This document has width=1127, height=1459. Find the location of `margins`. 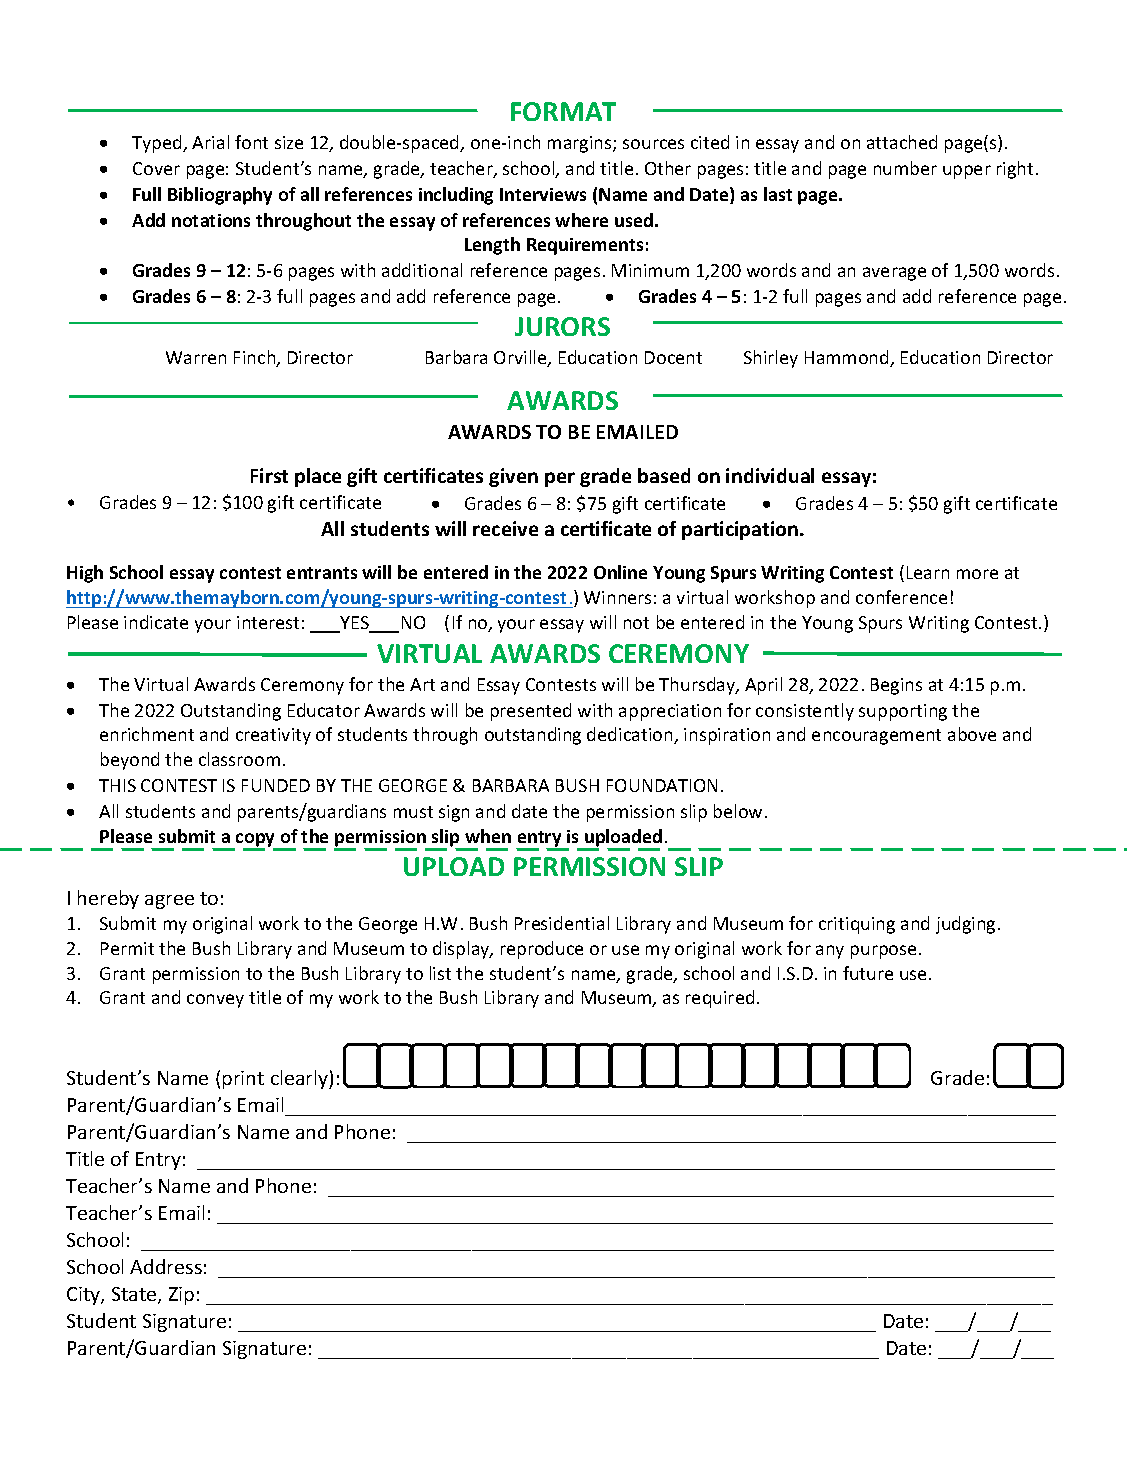

margins is located at coordinates (581, 144).
